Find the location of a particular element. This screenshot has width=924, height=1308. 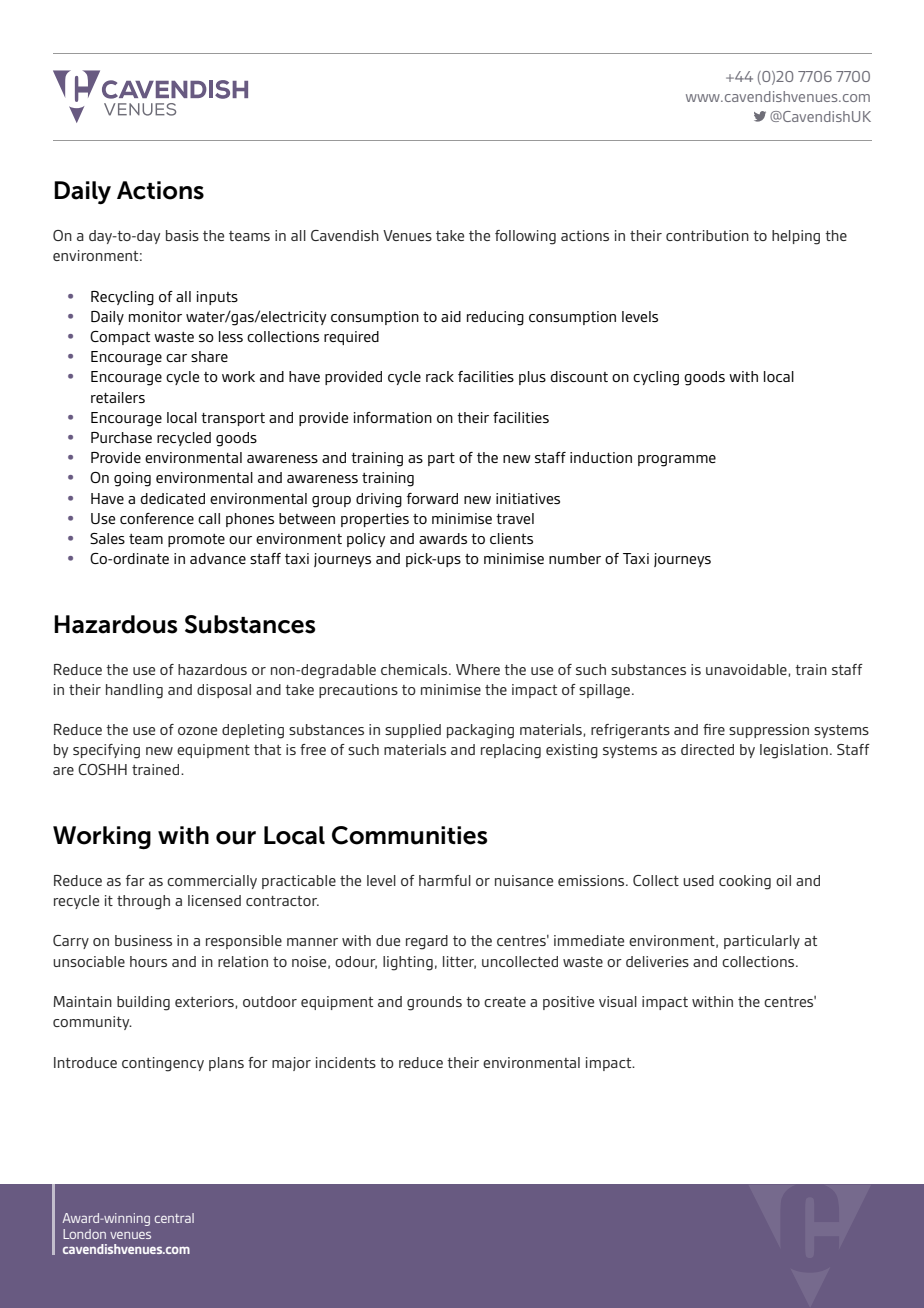

contribution is located at coordinates (707, 235).
